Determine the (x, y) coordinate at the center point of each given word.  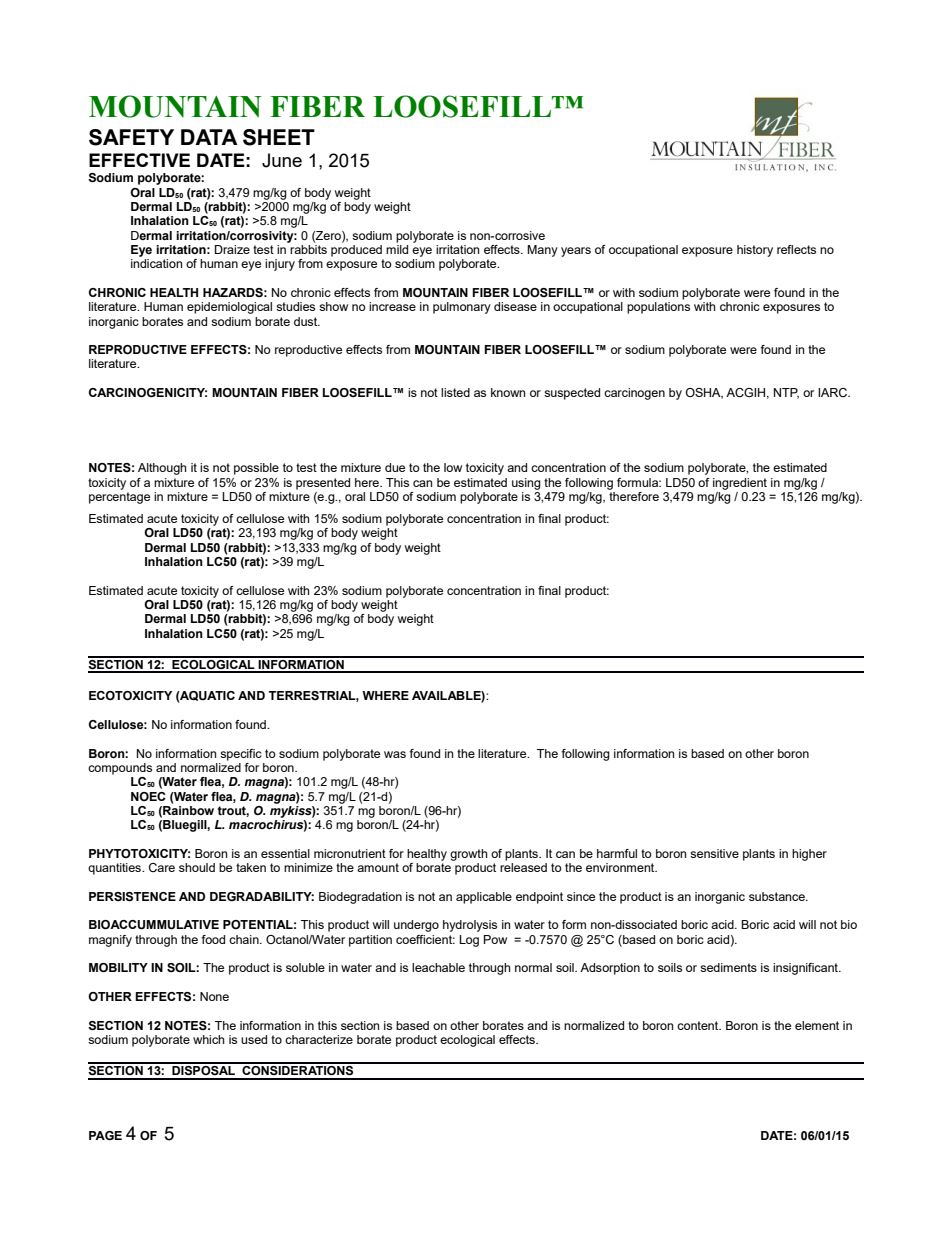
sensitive (714, 853)
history (755, 251)
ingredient (740, 484)
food (213, 939)
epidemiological (229, 308)
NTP (786, 393)
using (526, 484)
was (395, 754)
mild (397, 249)
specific (241, 755)
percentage (119, 498)
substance (778, 896)
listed (455, 392)
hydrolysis (470, 926)
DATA (209, 137)
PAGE (105, 1135)
